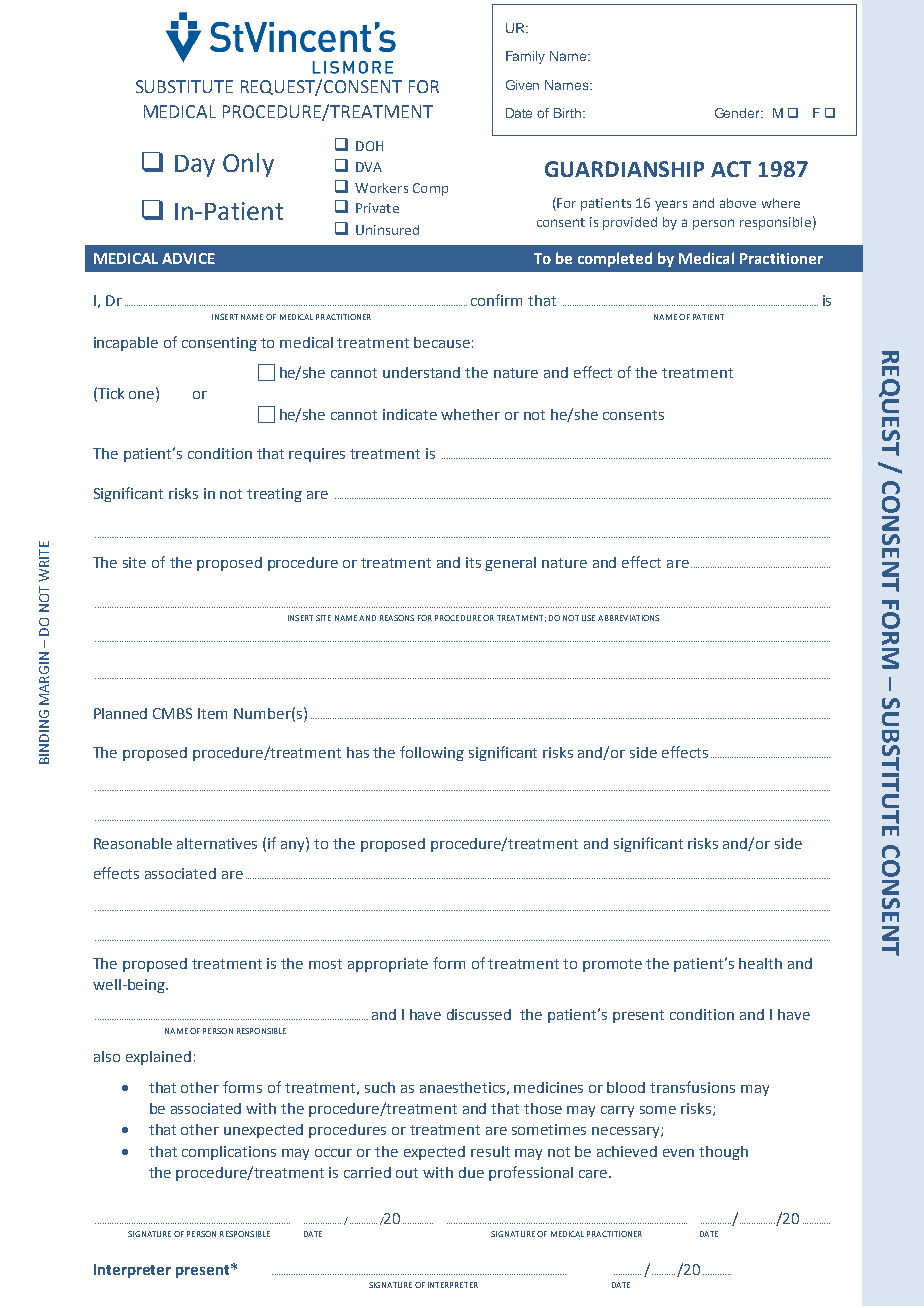  I want to click on Given, so click(522, 85).
